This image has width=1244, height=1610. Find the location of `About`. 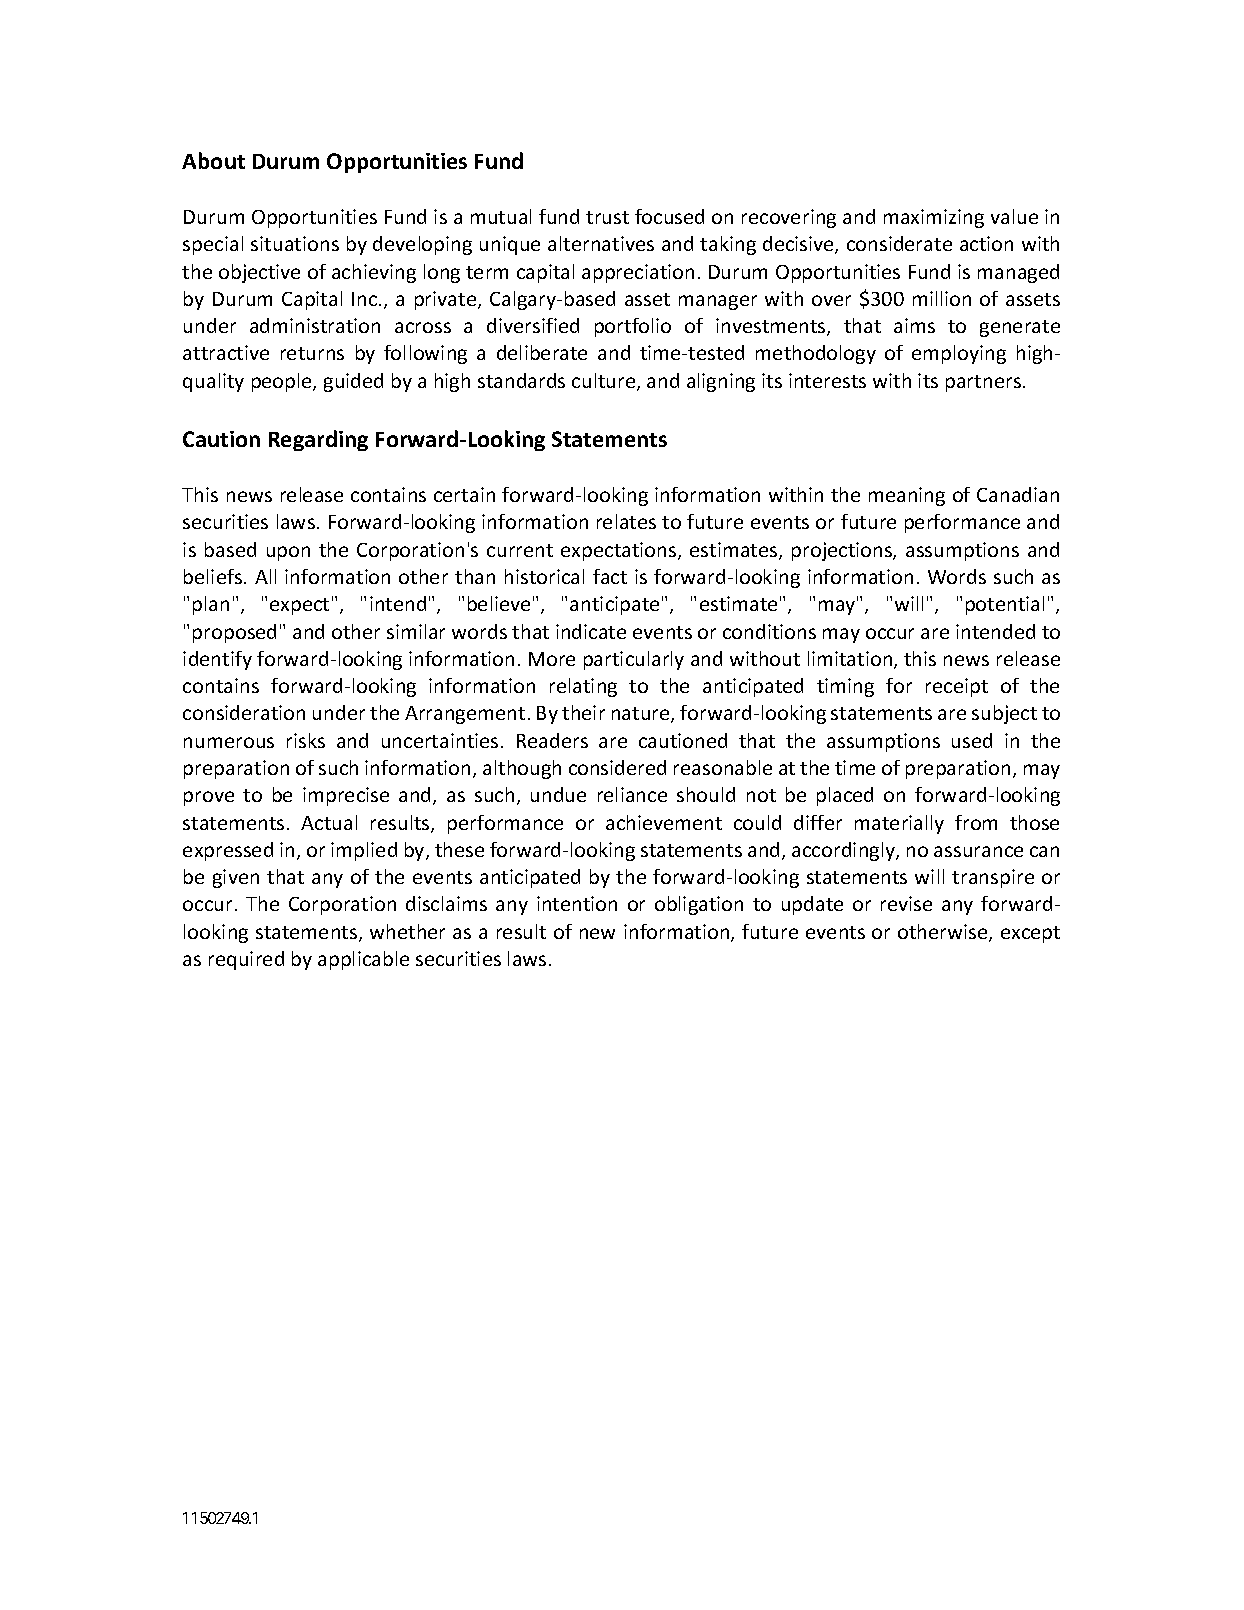

About is located at coordinates (213, 160).
